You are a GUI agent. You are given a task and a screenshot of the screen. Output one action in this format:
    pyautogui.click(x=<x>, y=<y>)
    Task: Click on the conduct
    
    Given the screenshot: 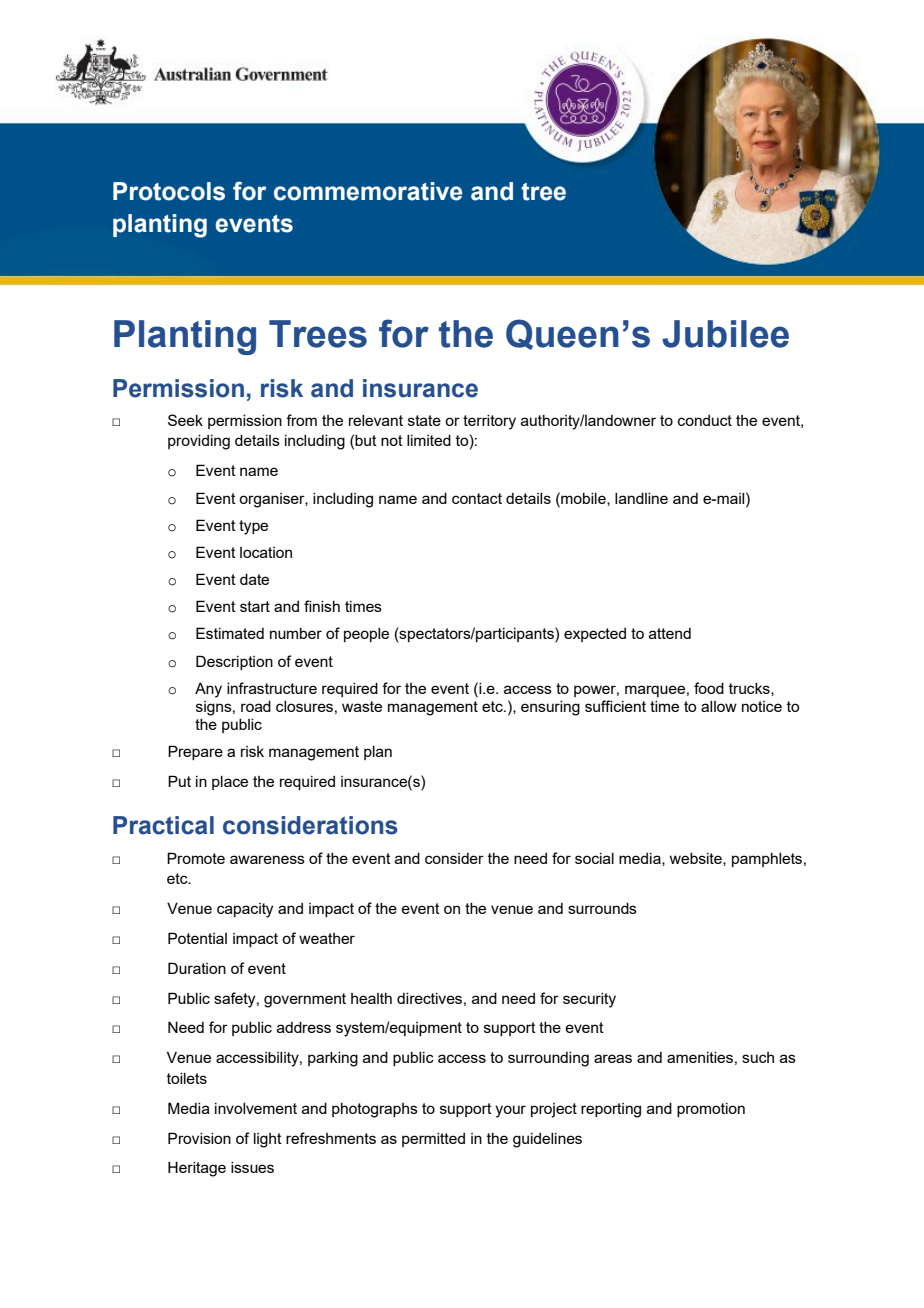 What is the action you would take?
    pyautogui.click(x=705, y=420)
